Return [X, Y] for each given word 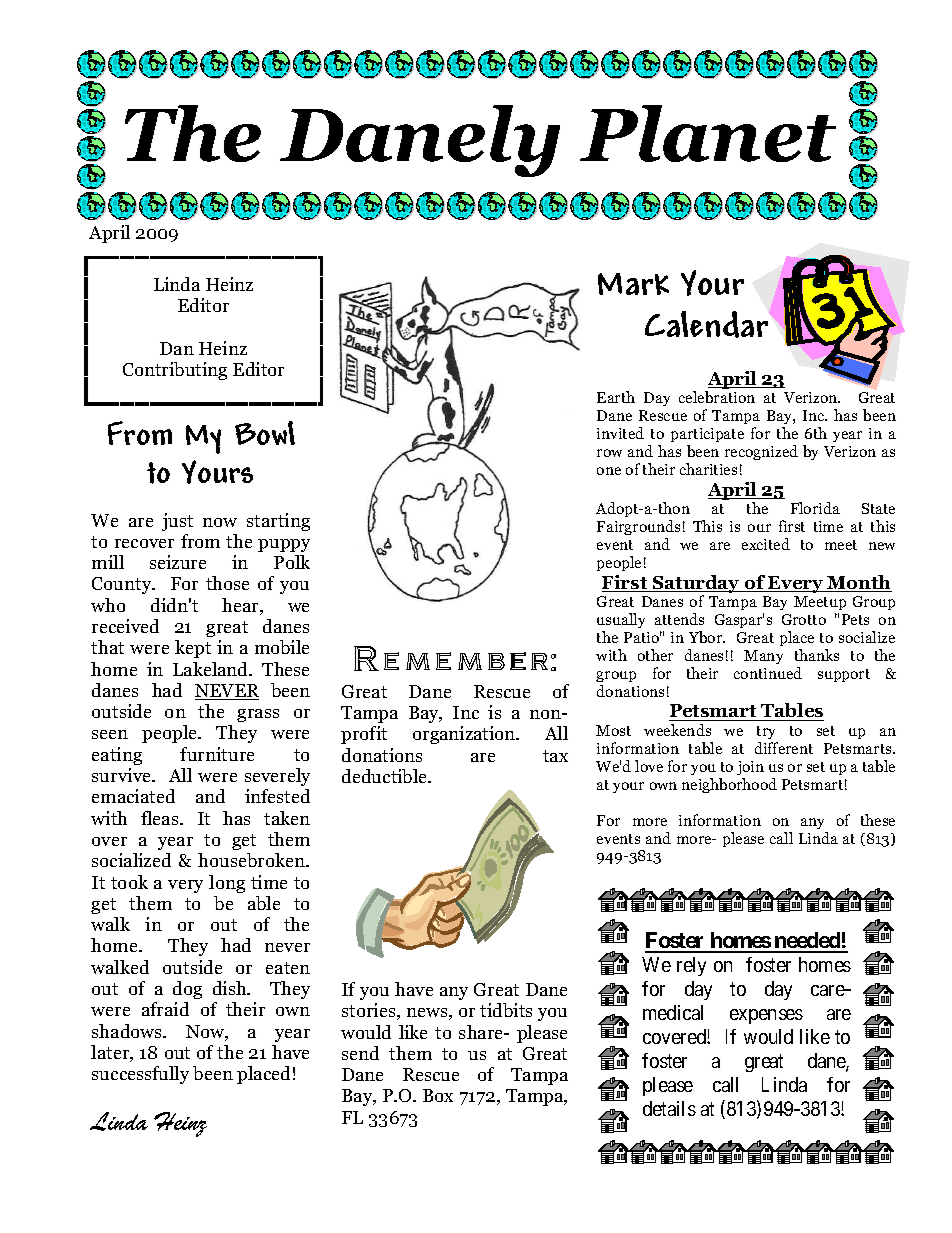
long [227, 884]
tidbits [506, 1010]
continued [768, 673]
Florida [815, 508]
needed [807, 942]
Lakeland [212, 669]
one [609, 471]
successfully [140, 1075]
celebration [717, 397]
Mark [633, 284]
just [177, 522]
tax [555, 756]
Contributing [175, 371]
